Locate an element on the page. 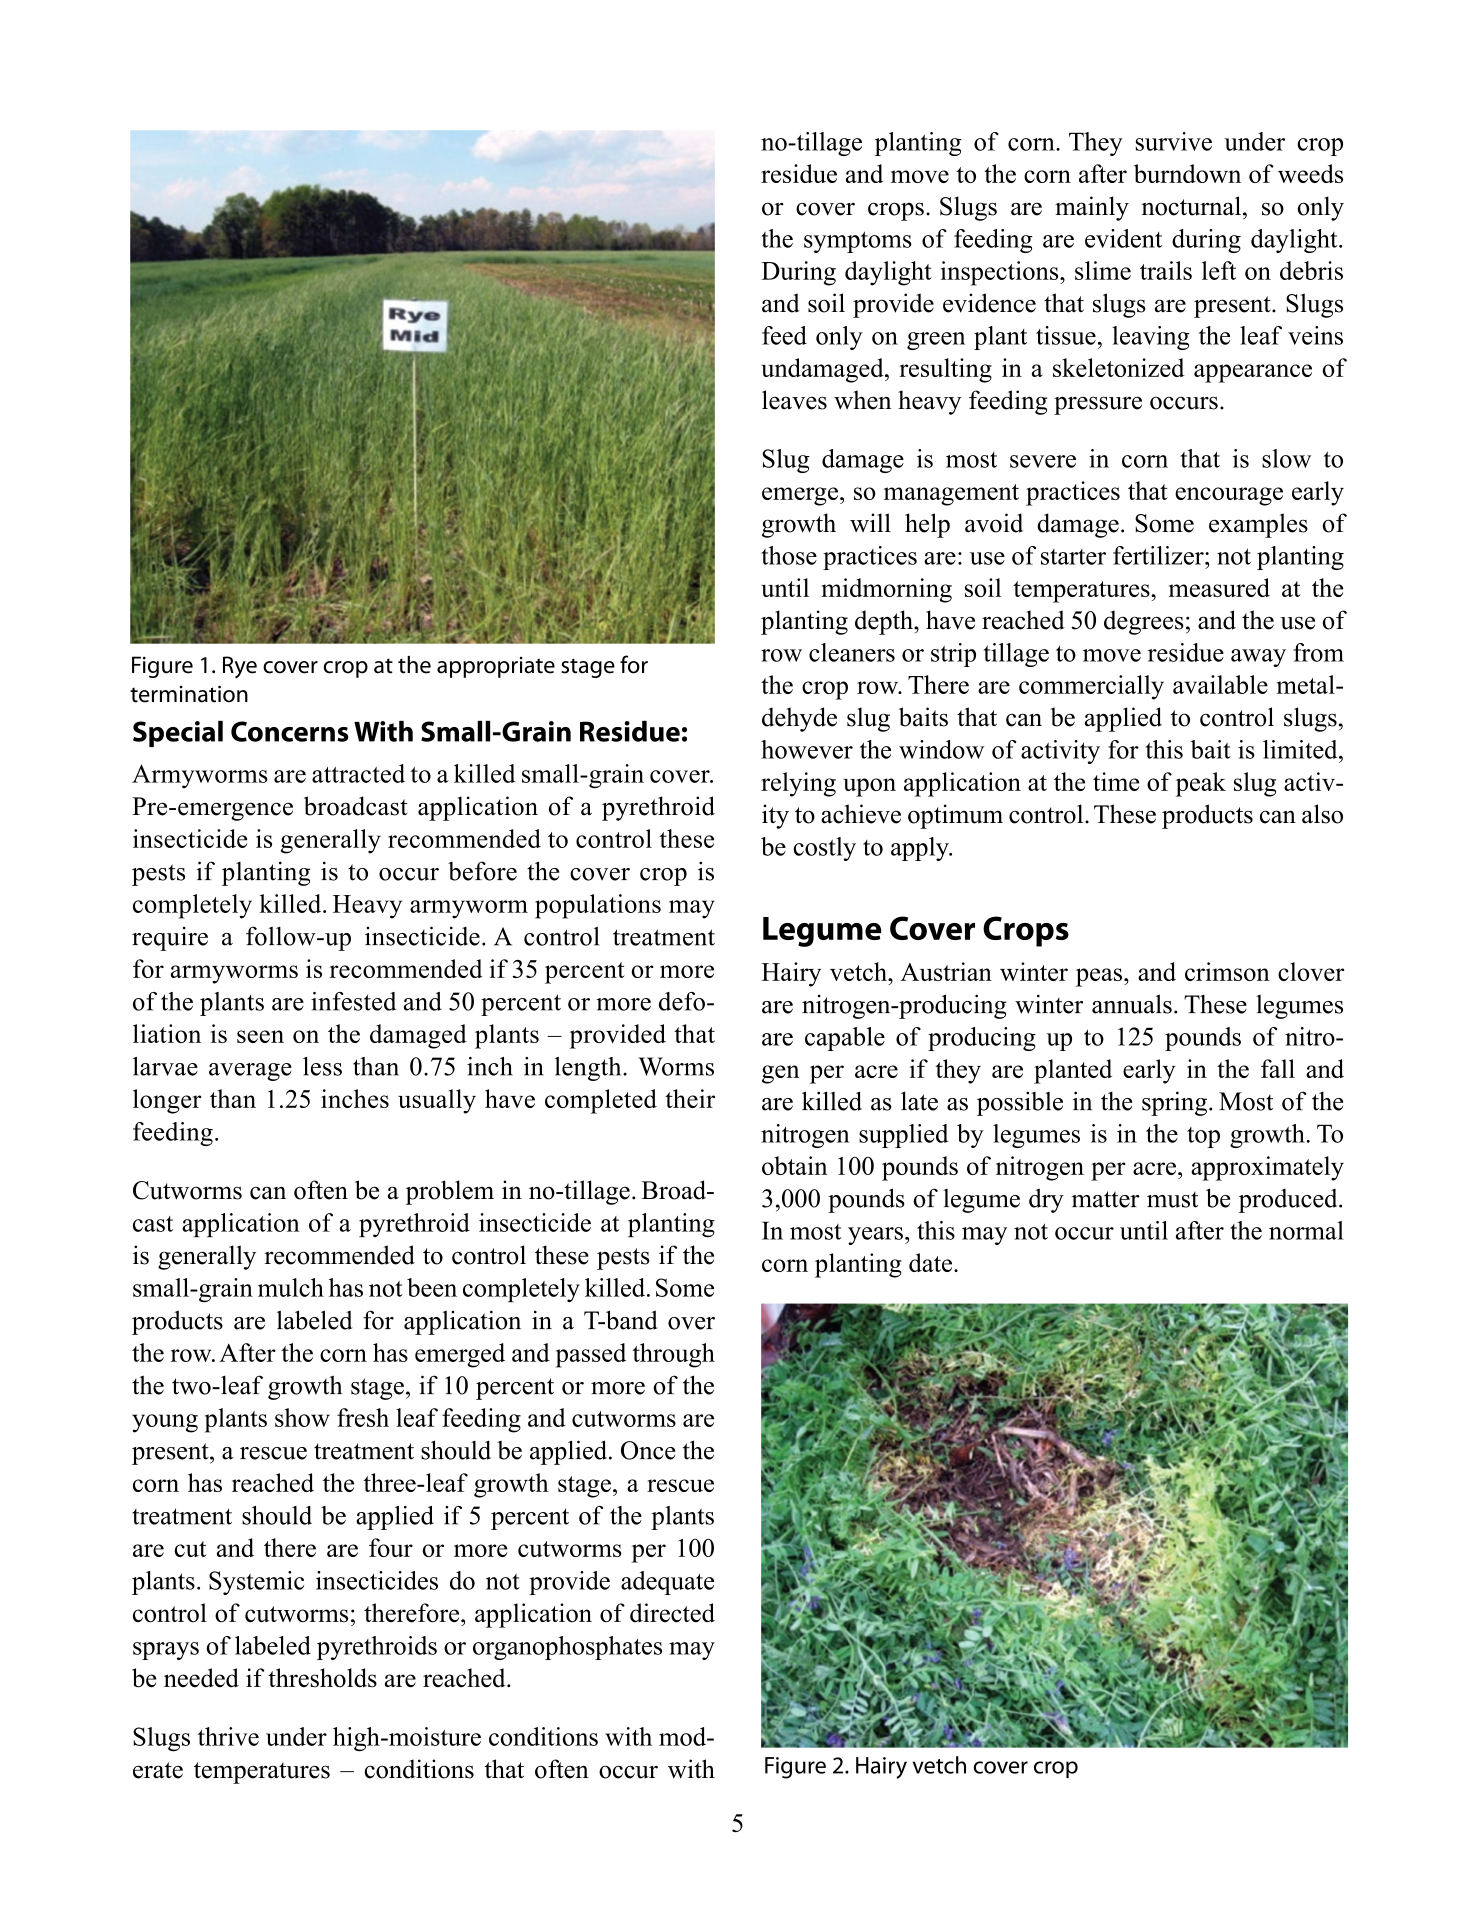  symptoms is located at coordinates (858, 242).
